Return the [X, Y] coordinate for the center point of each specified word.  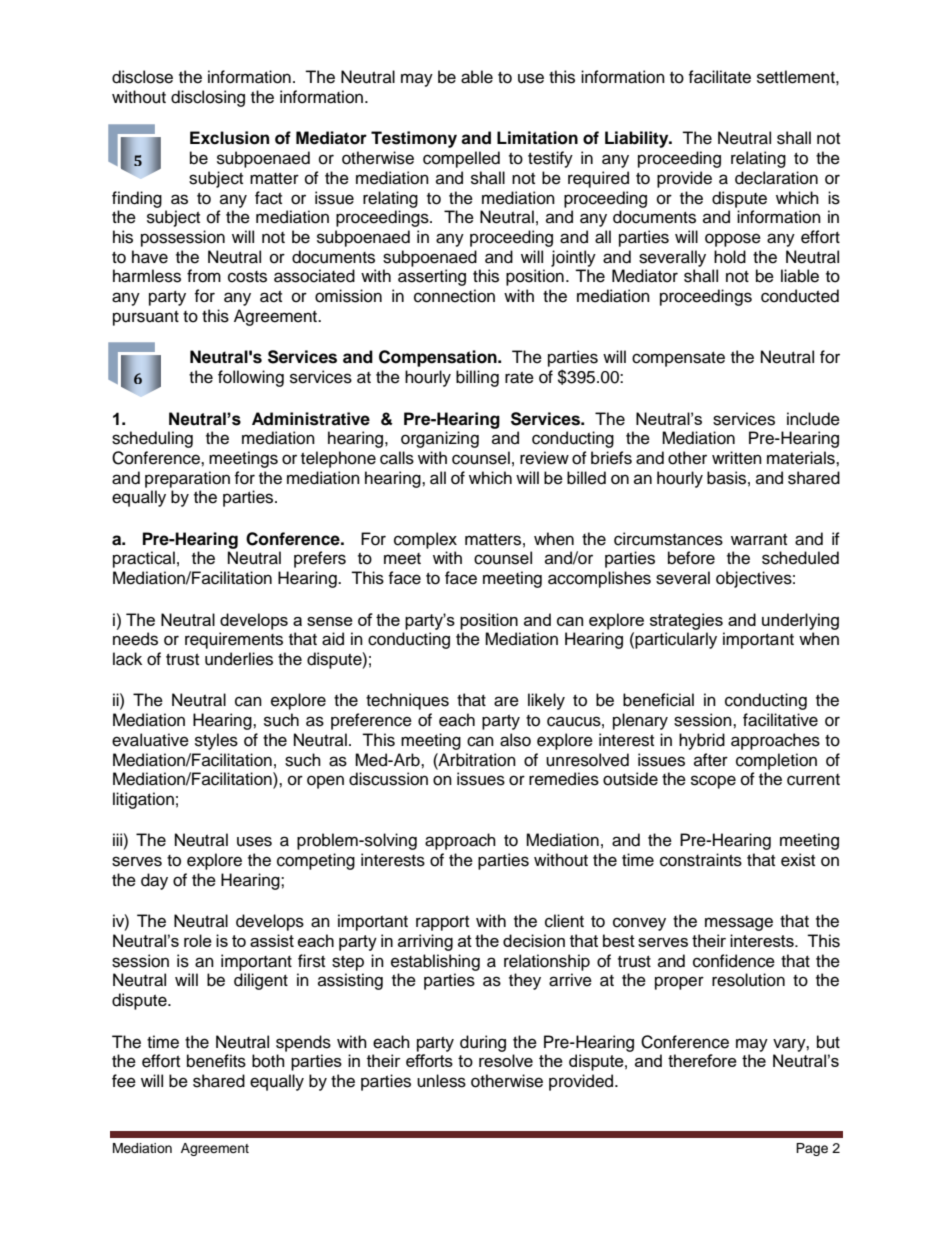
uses [254, 841]
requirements [234, 640]
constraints [701, 860]
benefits [216, 1061]
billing [477, 378]
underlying [800, 621]
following [251, 378]
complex [425, 540]
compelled [461, 159]
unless [441, 1081]
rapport [442, 923]
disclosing [208, 98]
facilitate [719, 77]
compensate [678, 359]
